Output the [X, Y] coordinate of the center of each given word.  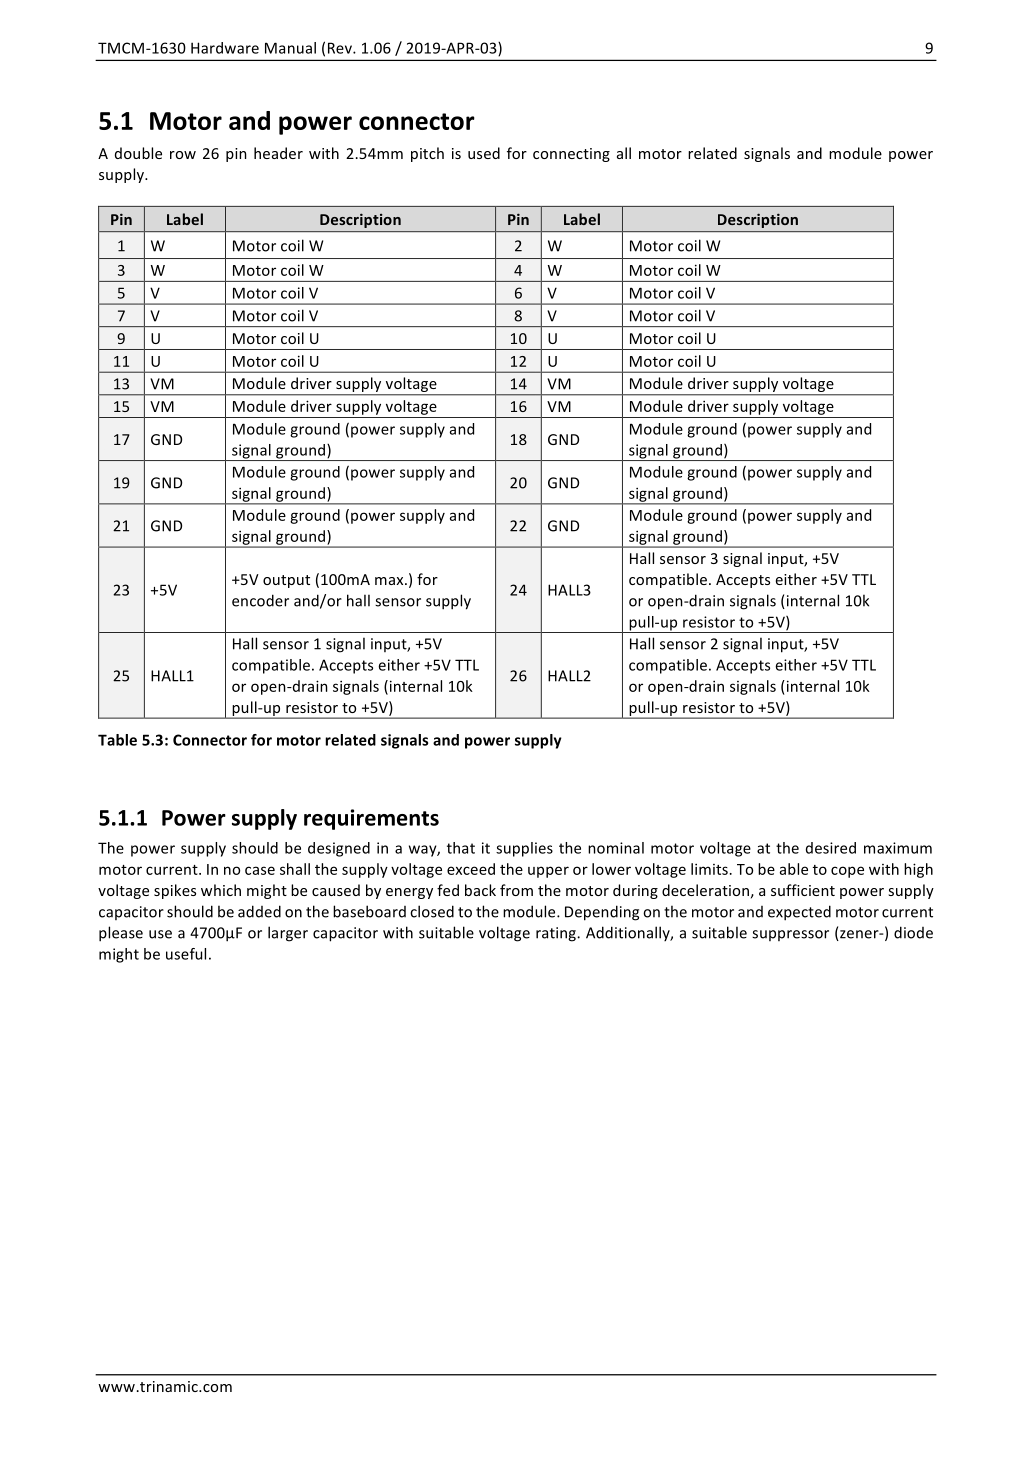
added [259, 911]
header [278, 153]
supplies [524, 849]
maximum [898, 848]
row [183, 155]
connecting [571, 155]
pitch [427, 154]
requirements [371, 819]
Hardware [225, 48]
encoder [260, 600]
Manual [290, 48]
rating [557, 934]
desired [831, 848]
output [286, 581]
